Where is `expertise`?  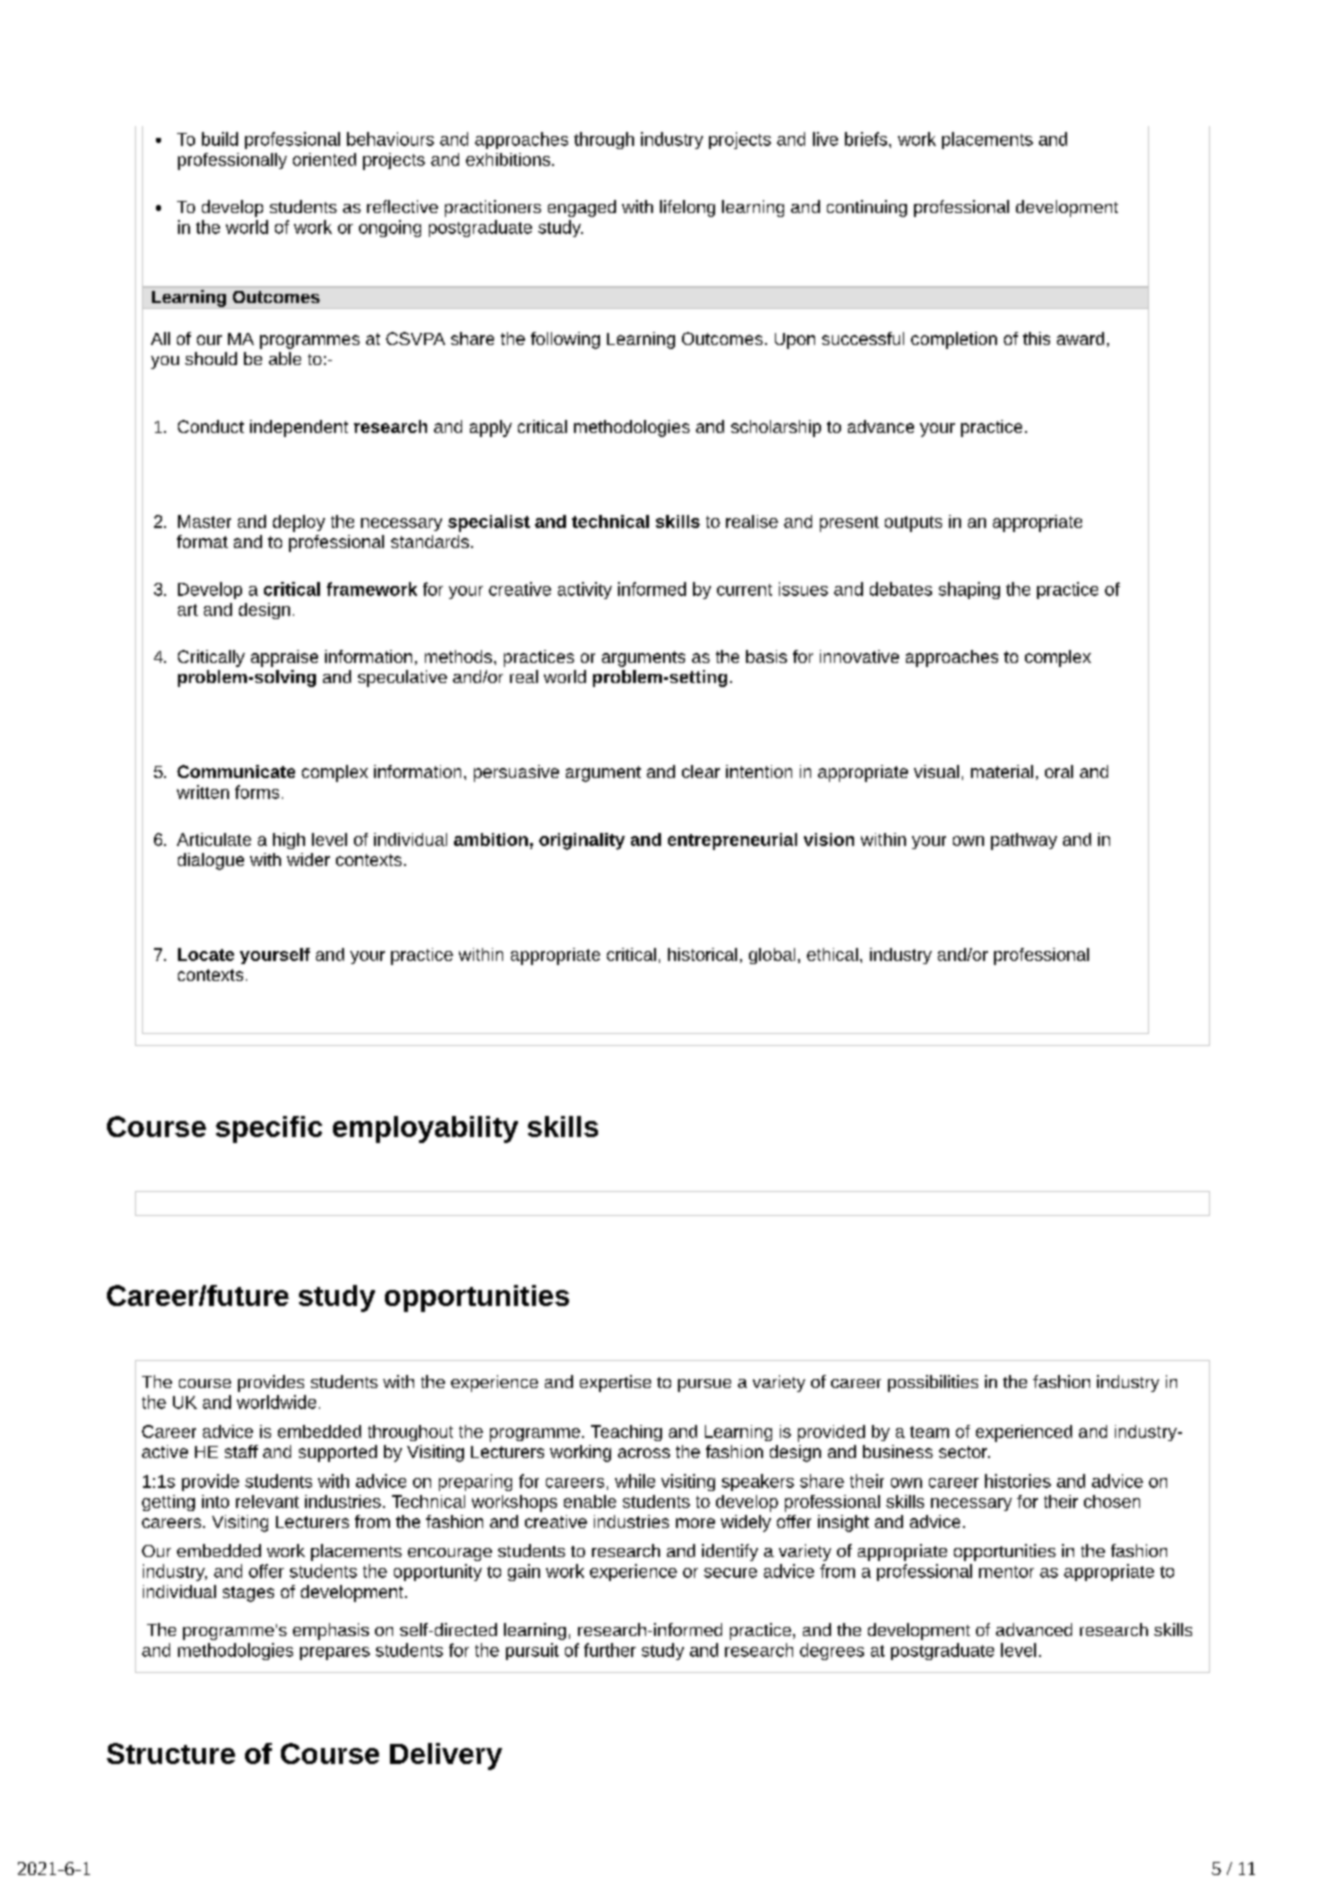 expertise is located at coordinates (615, 1383).
